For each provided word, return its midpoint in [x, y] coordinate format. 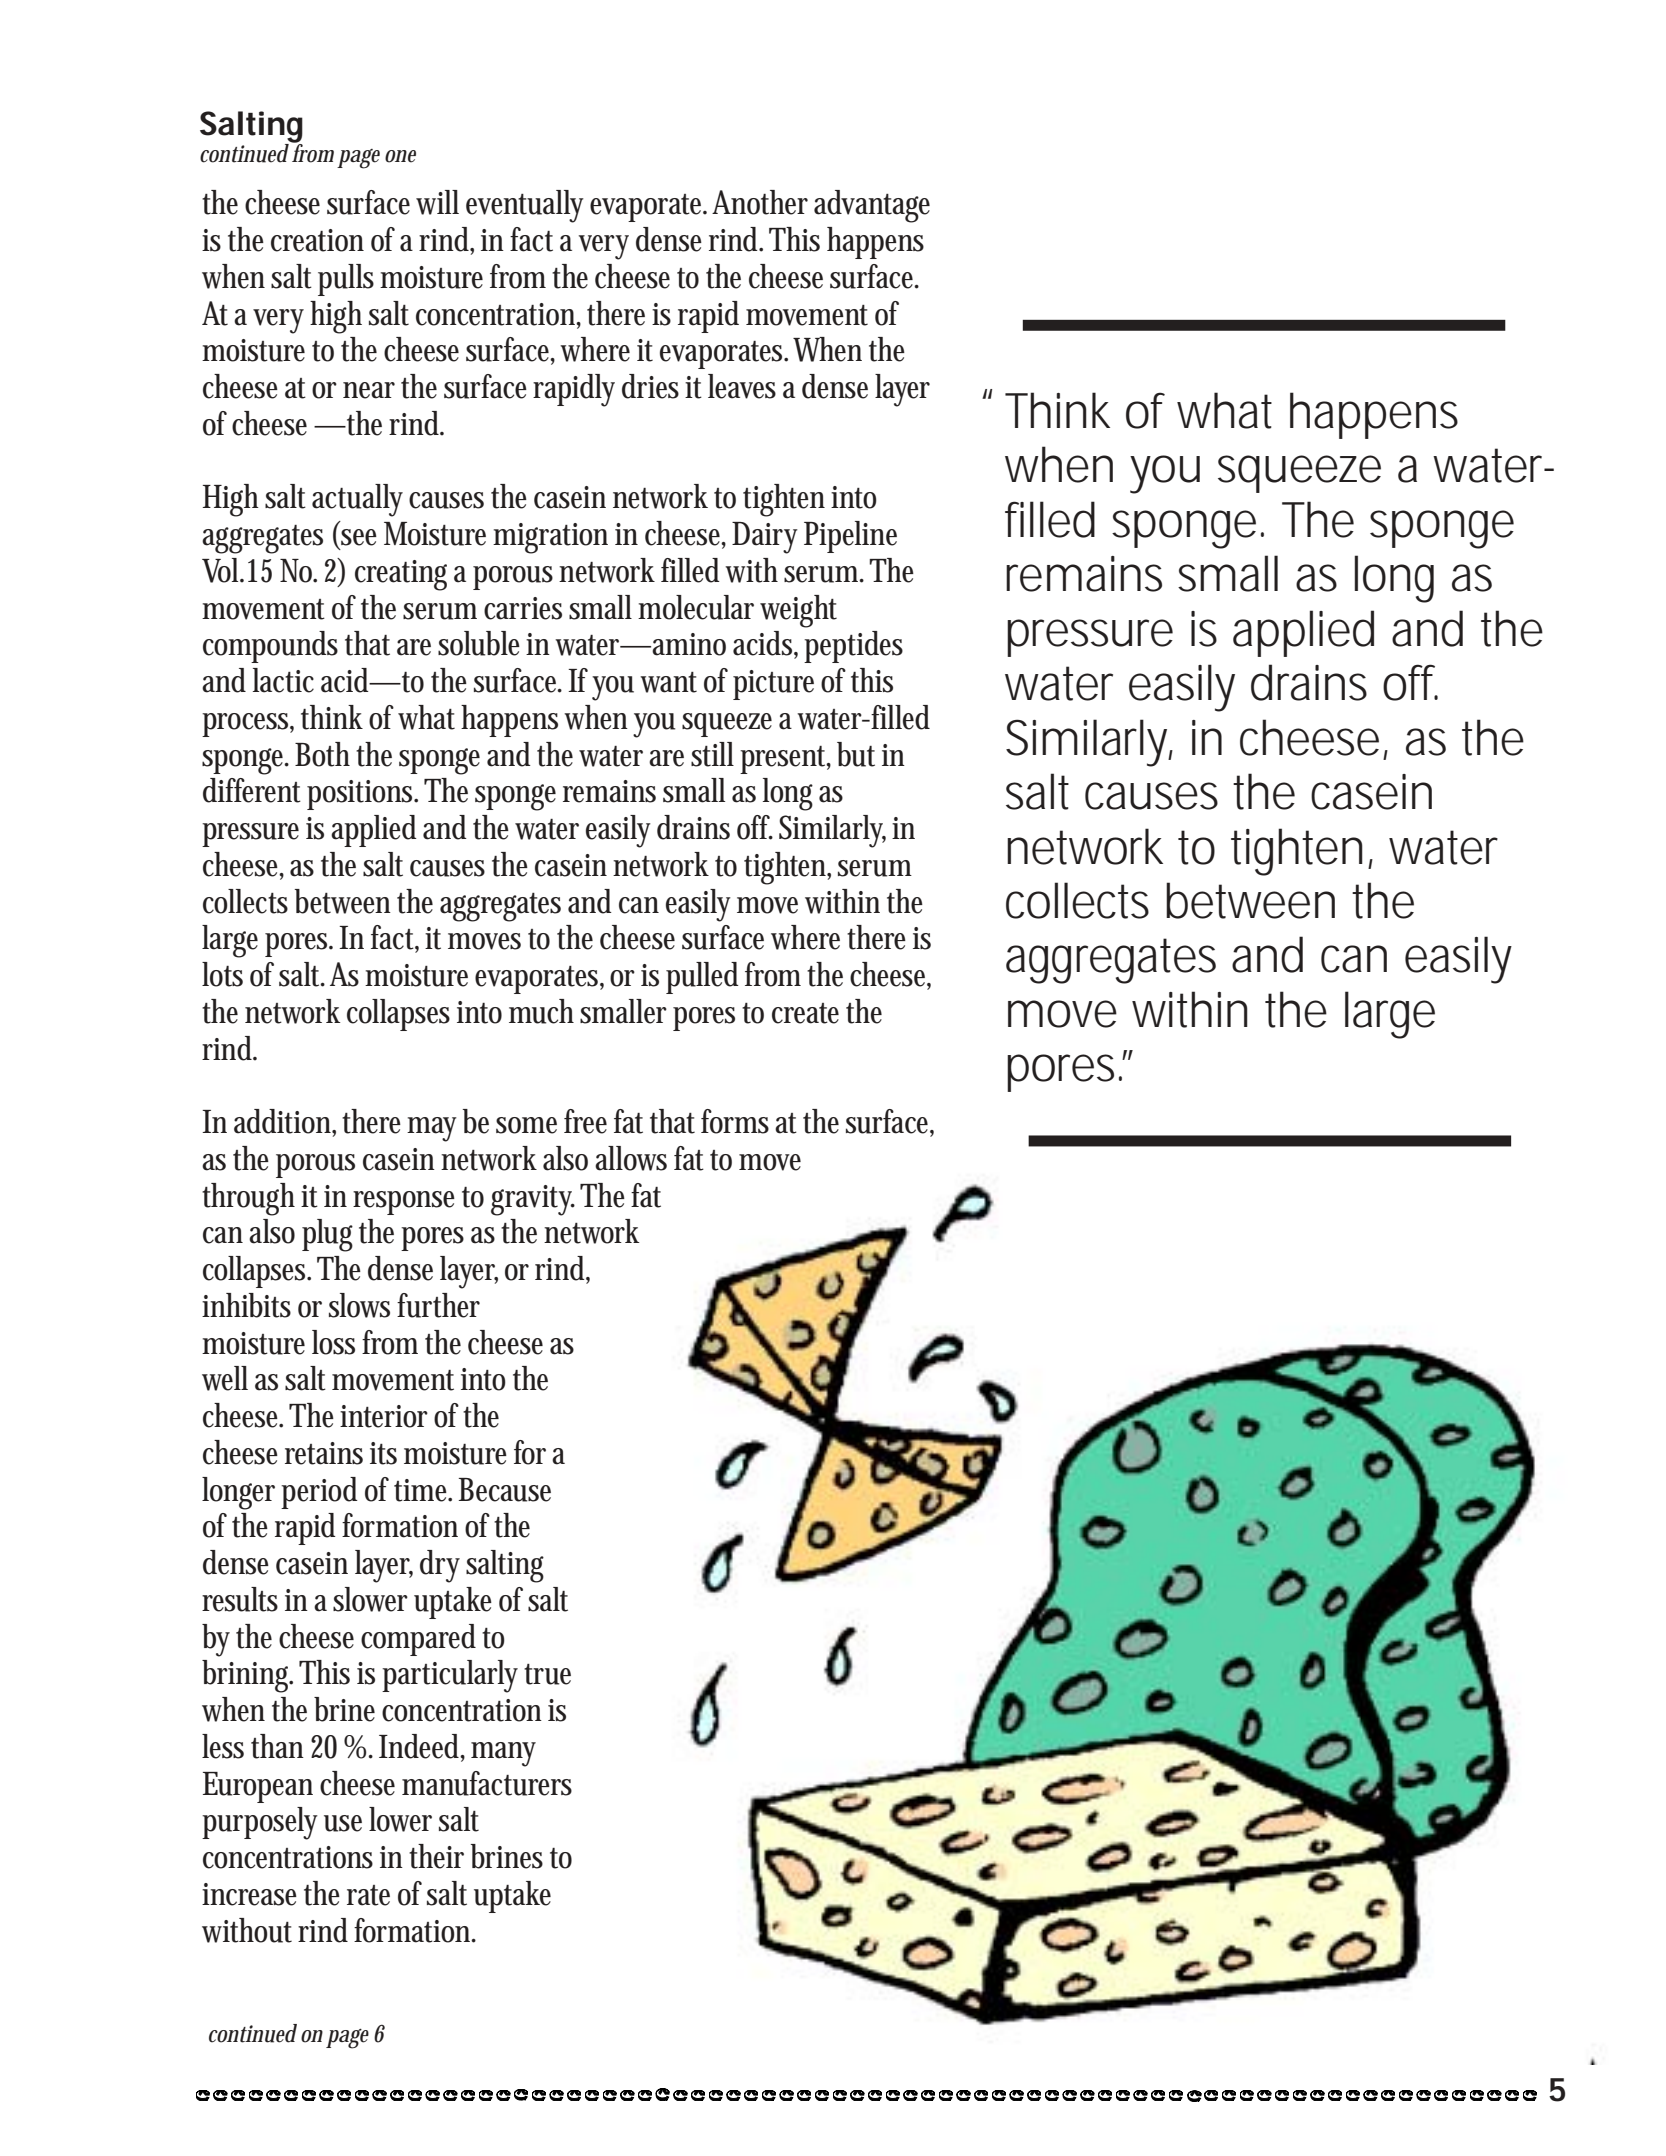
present [785, 760]
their [436, 1856]
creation [317, 240]
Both [326, 754]
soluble [482, 643]
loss [333, 1342]
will [437, 202]
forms [735, 1121]
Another [760, 202]
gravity [533, 1200]
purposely [260, 1823]
